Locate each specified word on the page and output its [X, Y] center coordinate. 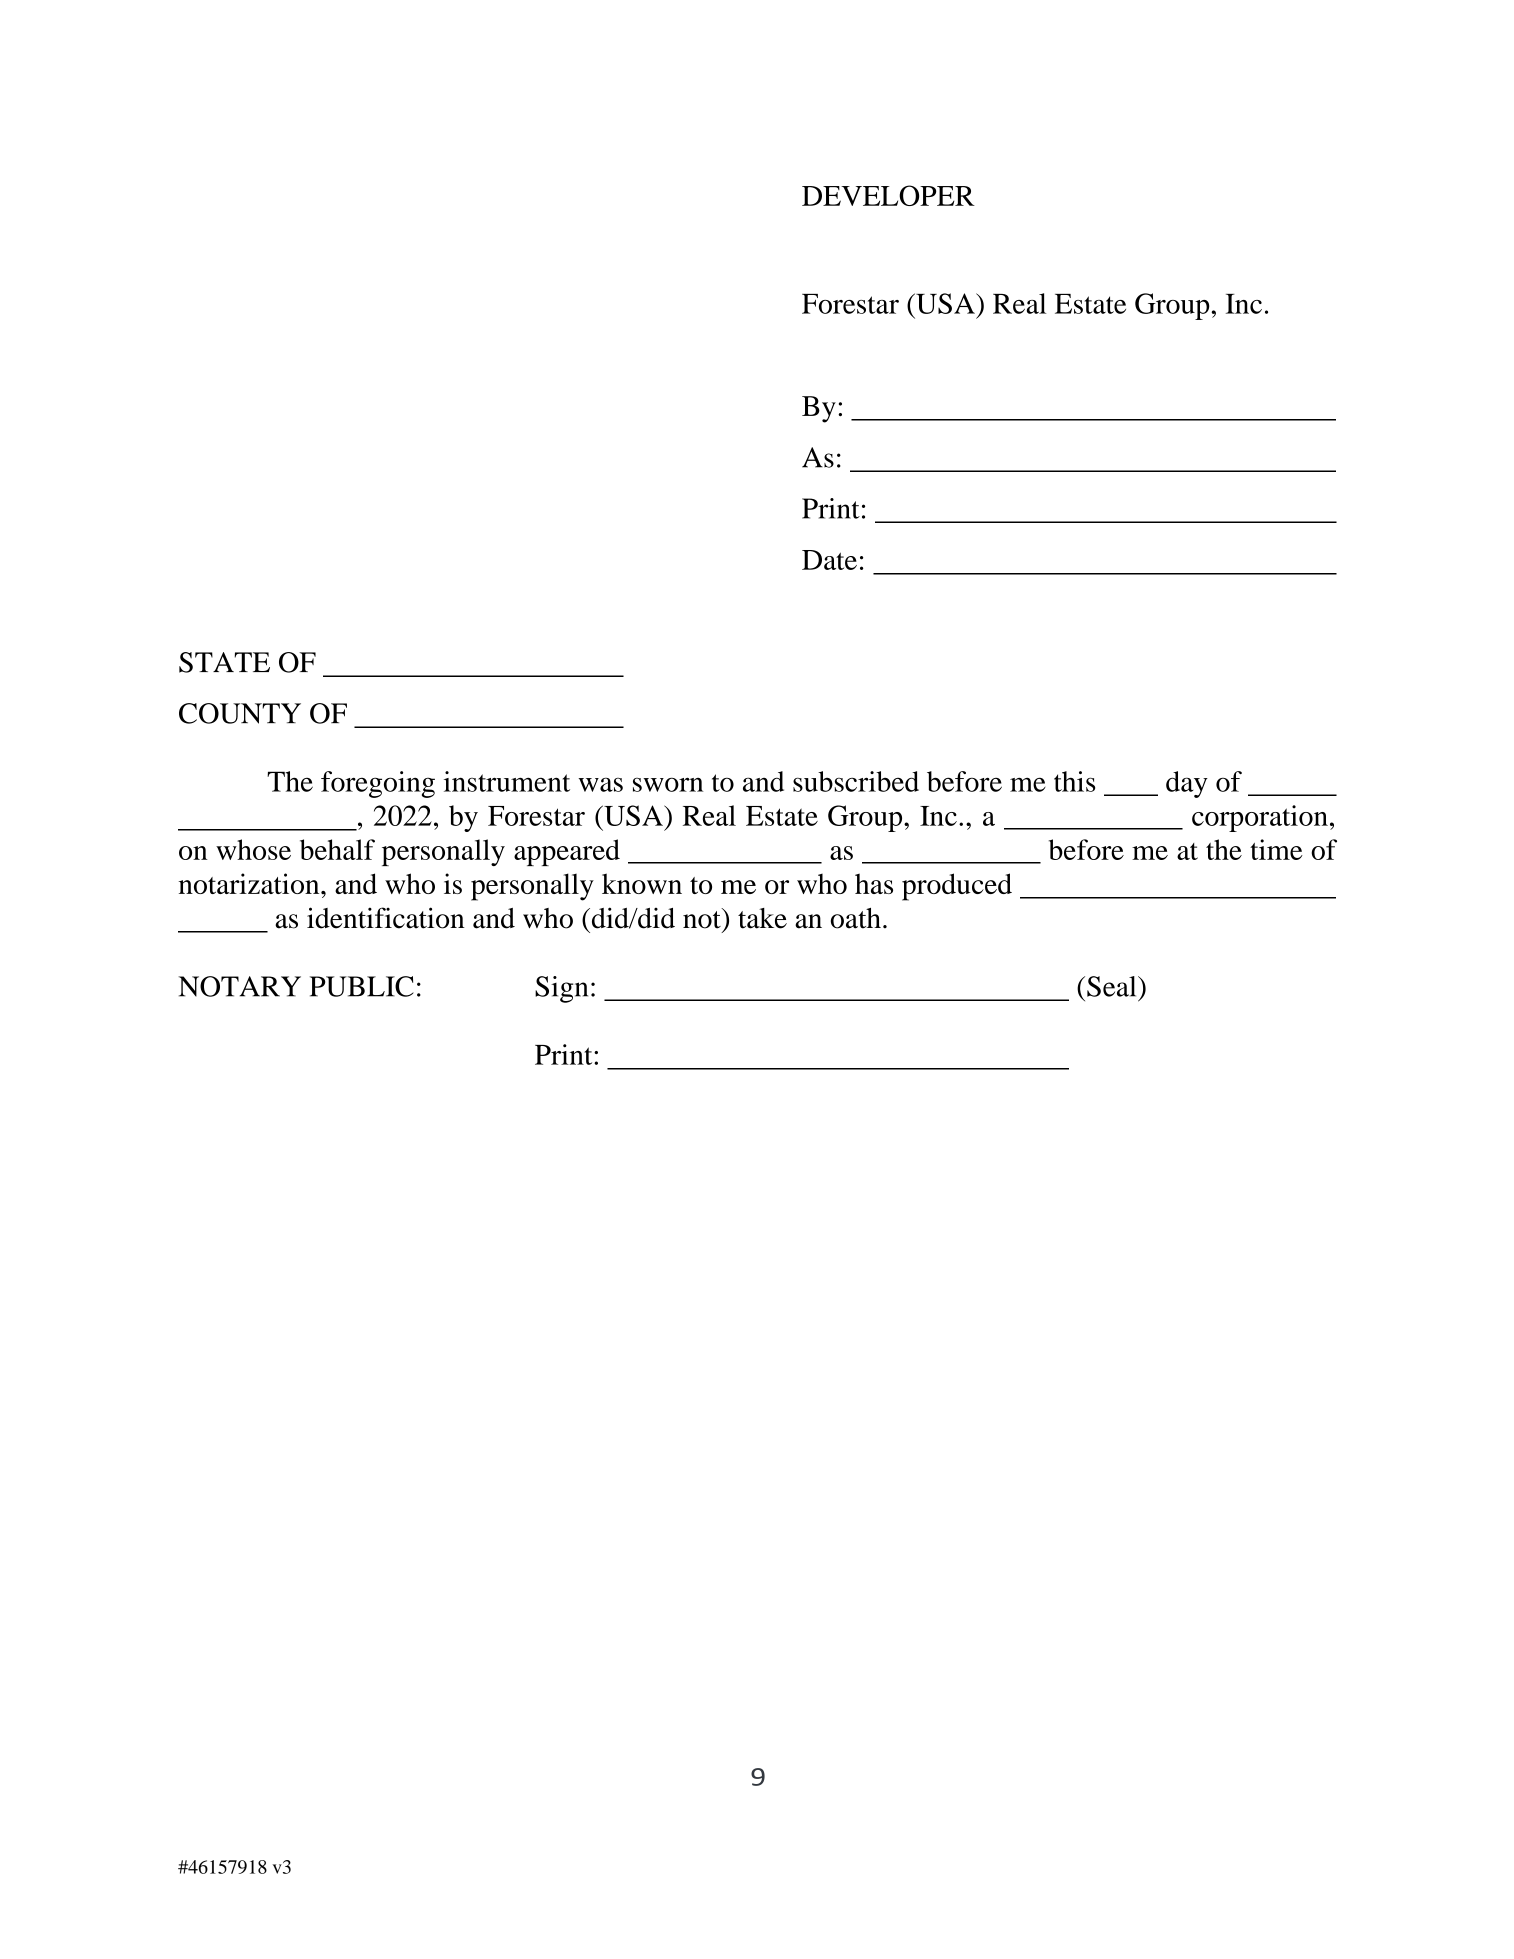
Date [829, 560]
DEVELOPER [888, 195]
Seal [1113, 986]
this [1074, 781]
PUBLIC [362, 986]
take [762, 918]
